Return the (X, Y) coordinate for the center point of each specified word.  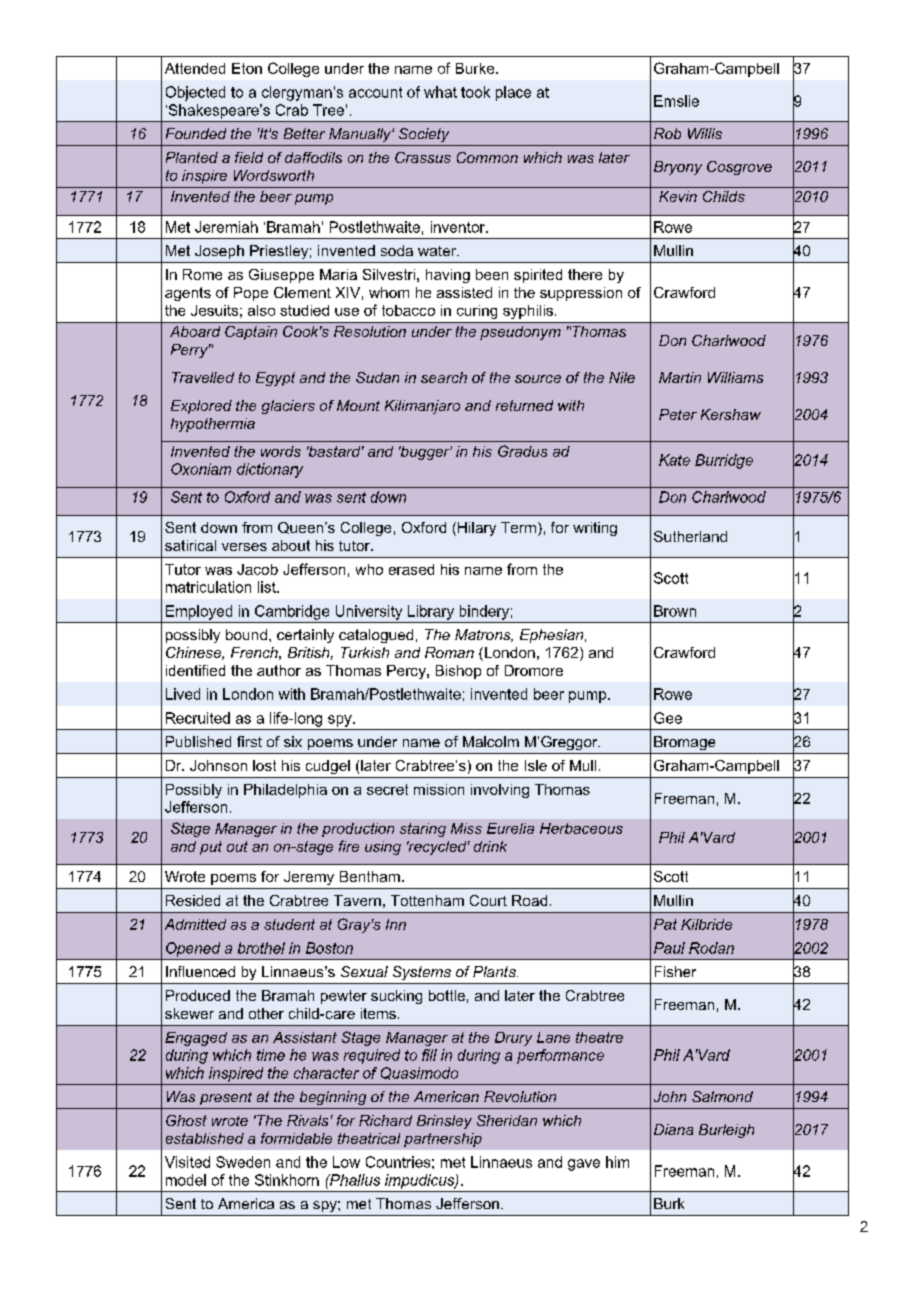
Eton (247, 68)
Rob (667, 133)
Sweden (243, 1162)
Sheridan (507, 1120)
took (475, 92)
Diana (673, 1129)
